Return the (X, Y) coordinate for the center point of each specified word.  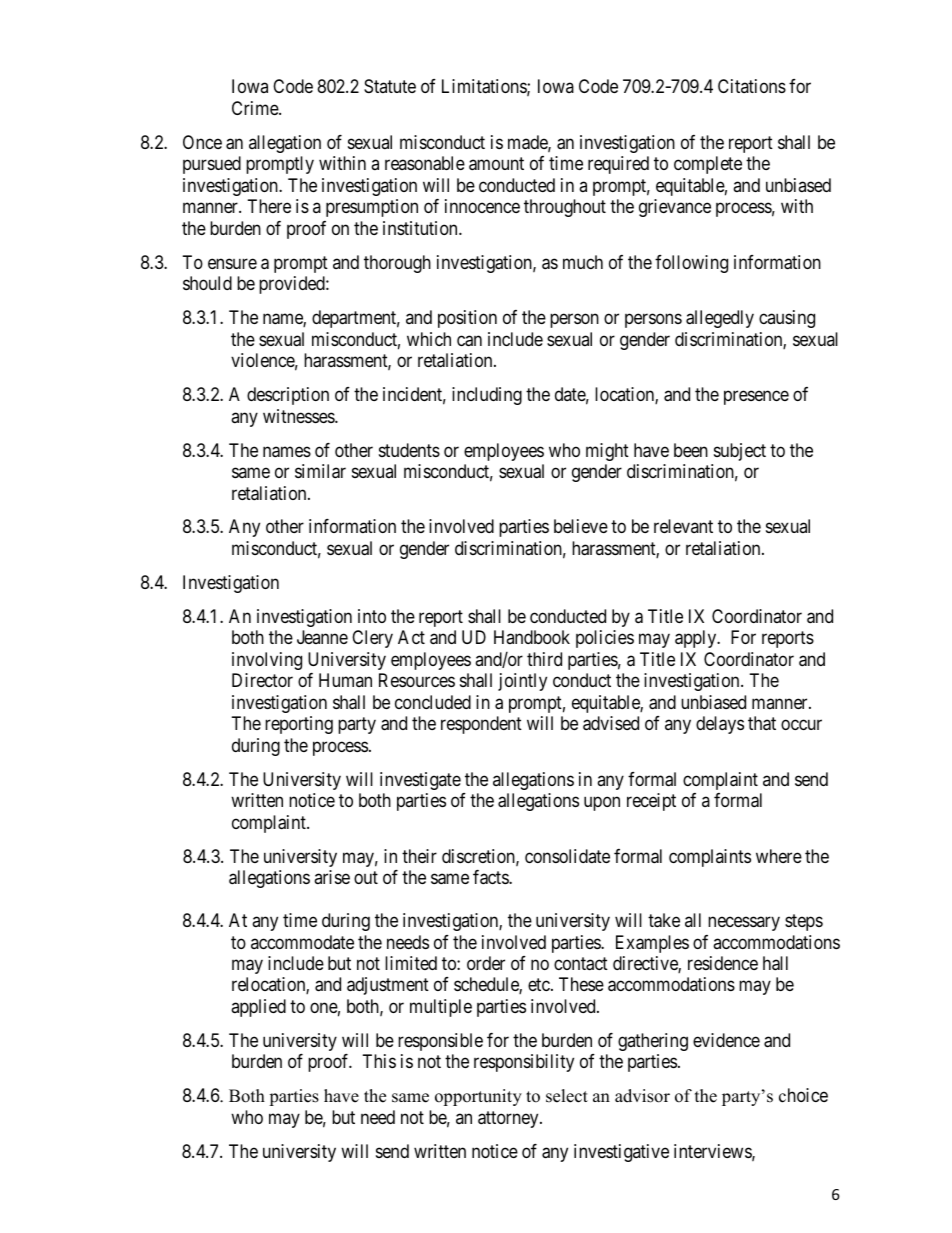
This (379, 1061)
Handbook (532, 637)
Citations (752, 86)
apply (697, 639)
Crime (256, 108)
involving (267, 661)
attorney (509, 1119)
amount (496, 164)
